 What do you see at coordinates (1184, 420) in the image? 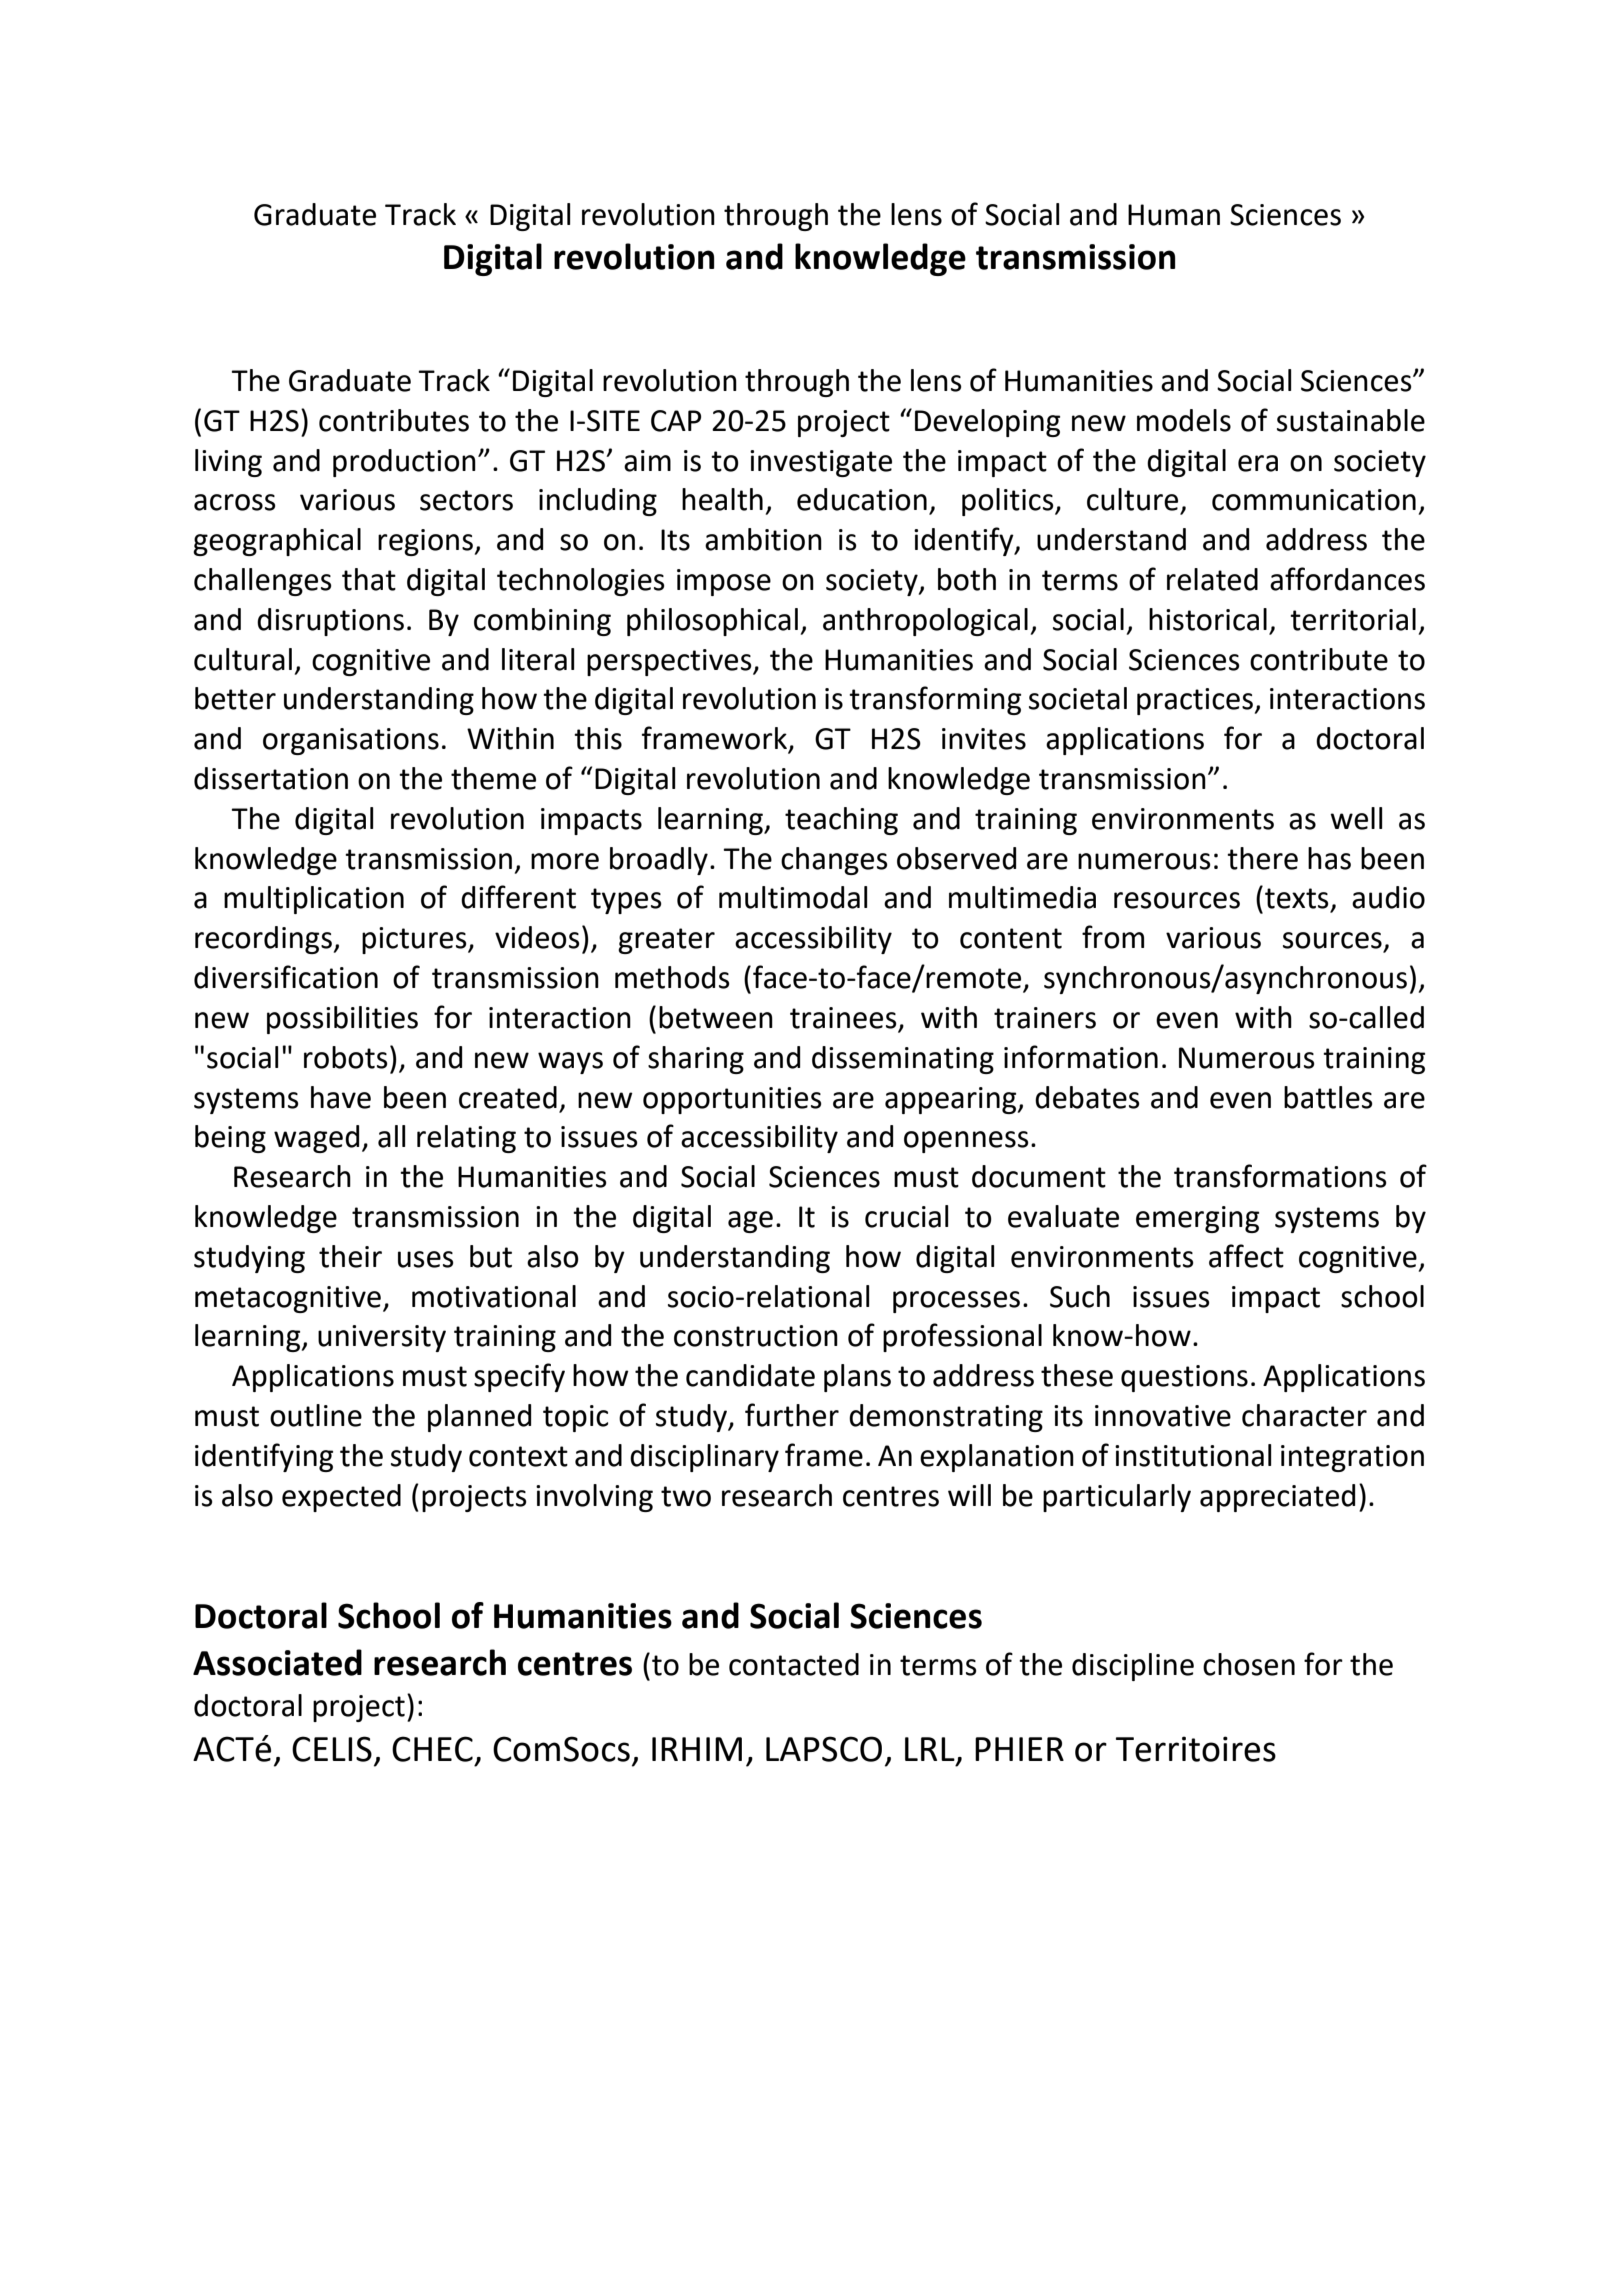
I see `models` at bounding box center [1184, 420].
